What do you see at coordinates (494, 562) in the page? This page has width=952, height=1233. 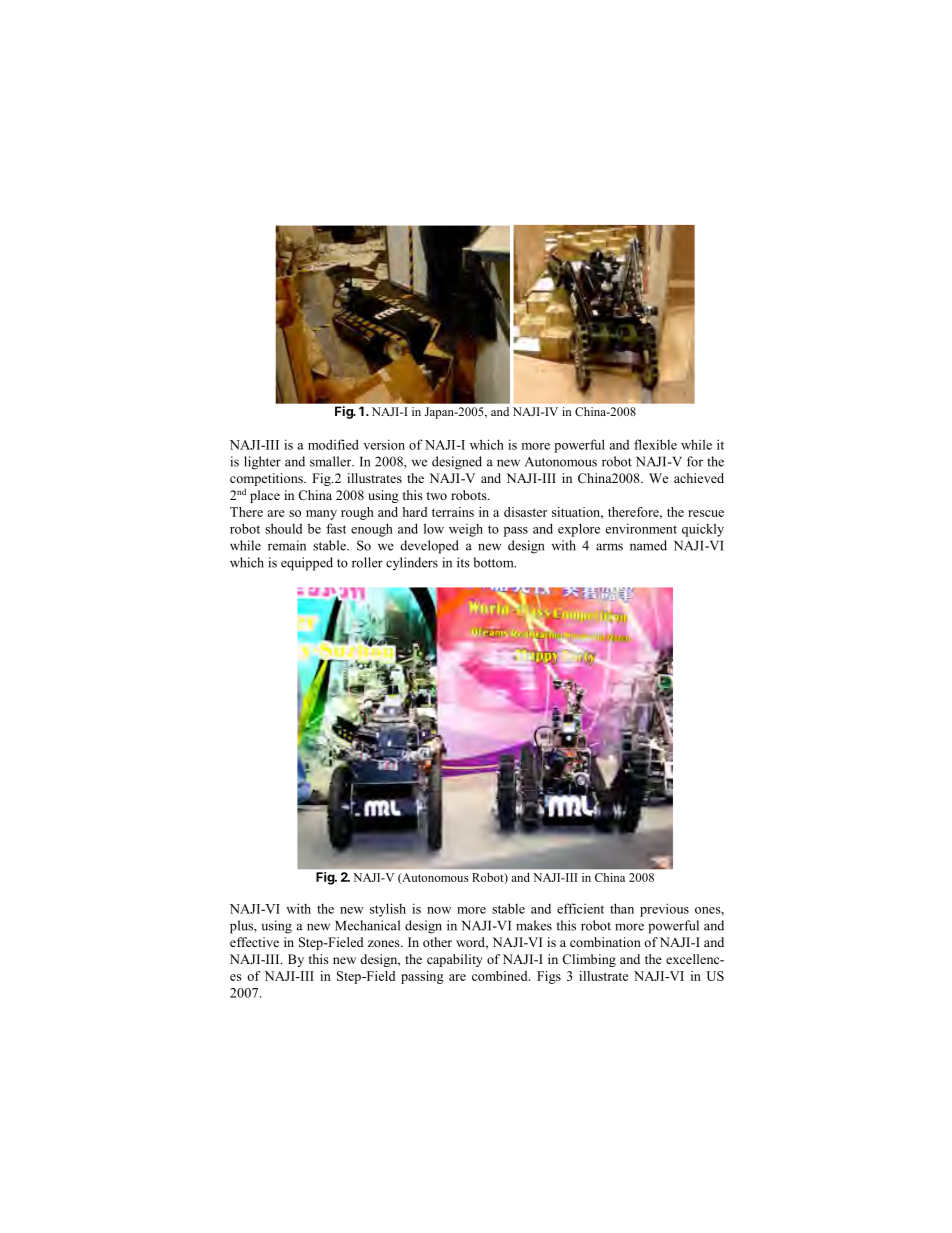 I see `bottom` at bounding box center [494, 562].
